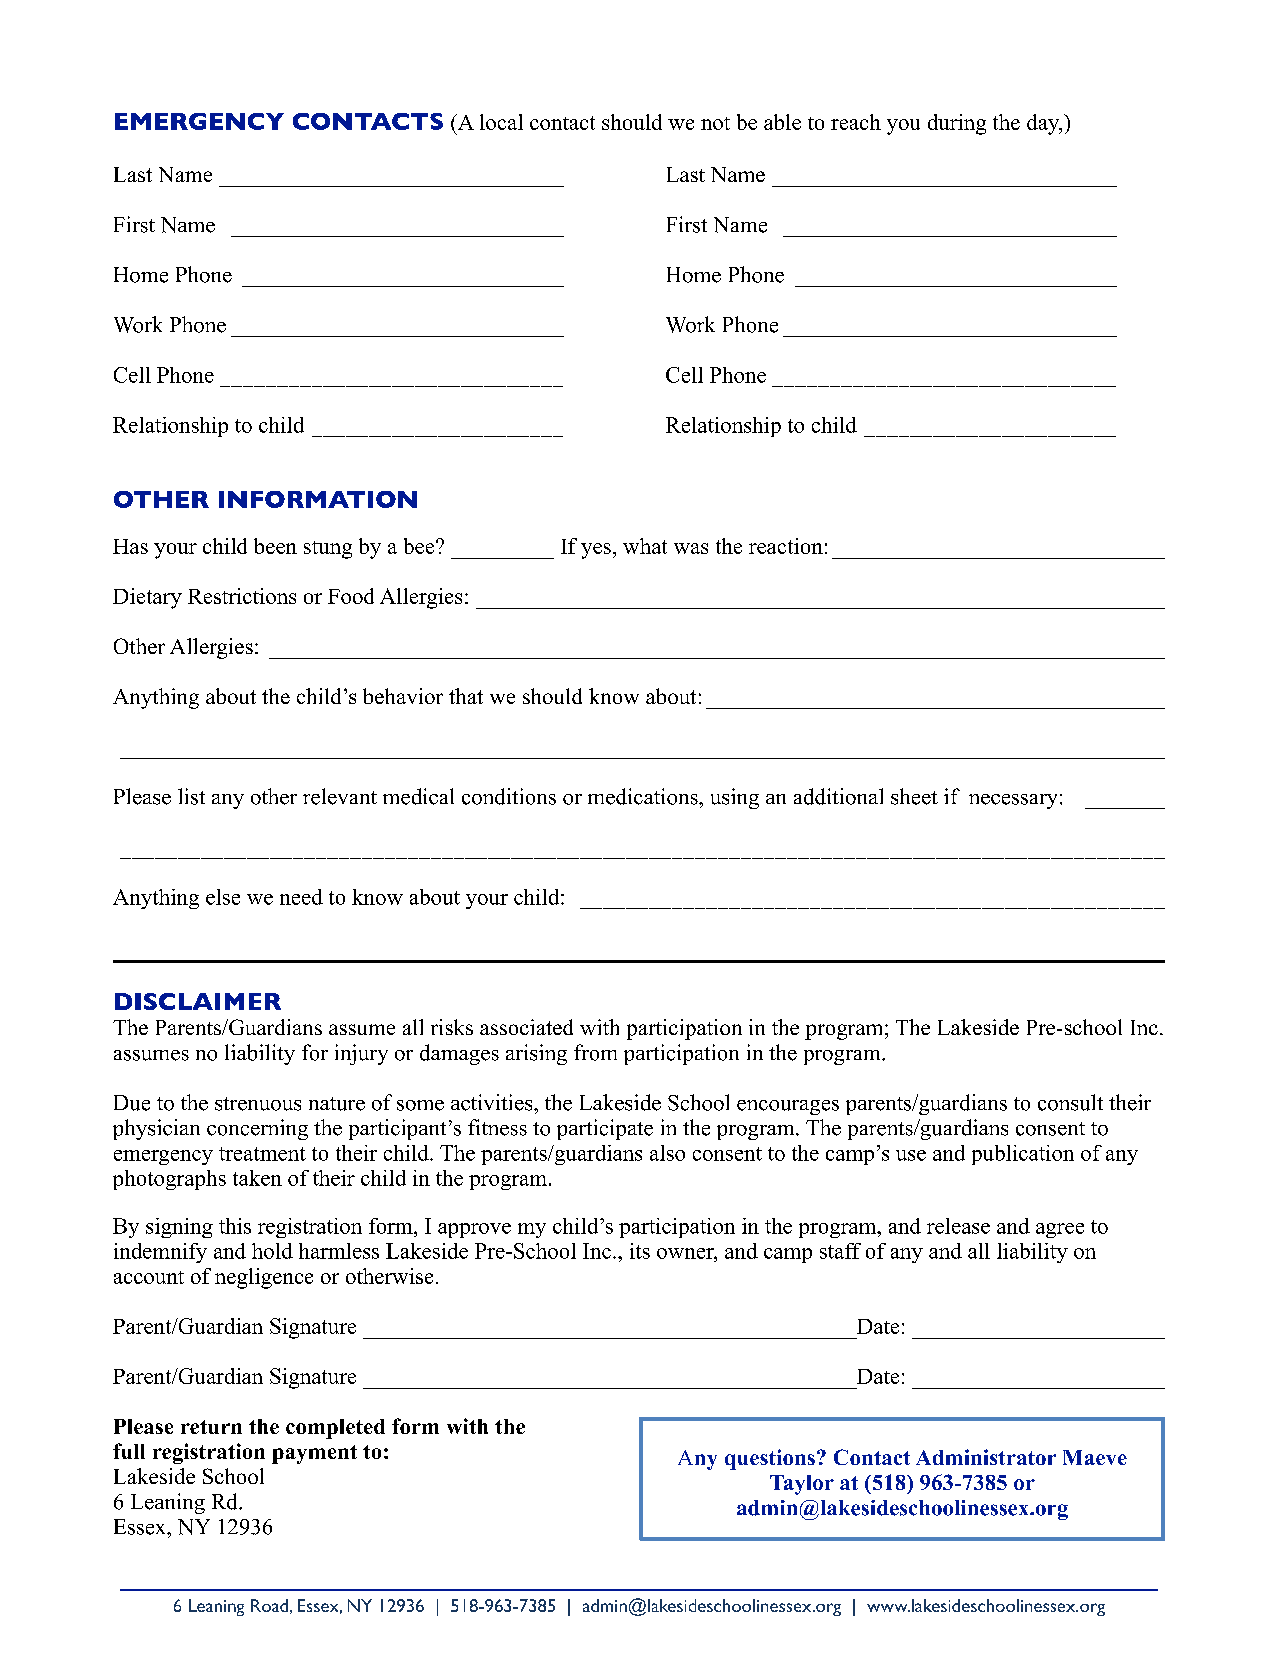 Image resolution: width=1278 pixels, height=1654 pixels. What do you see at coordinates (1070, 1102) in the screenshot?
I see `consult` at bounding box center [1070, 1102].
